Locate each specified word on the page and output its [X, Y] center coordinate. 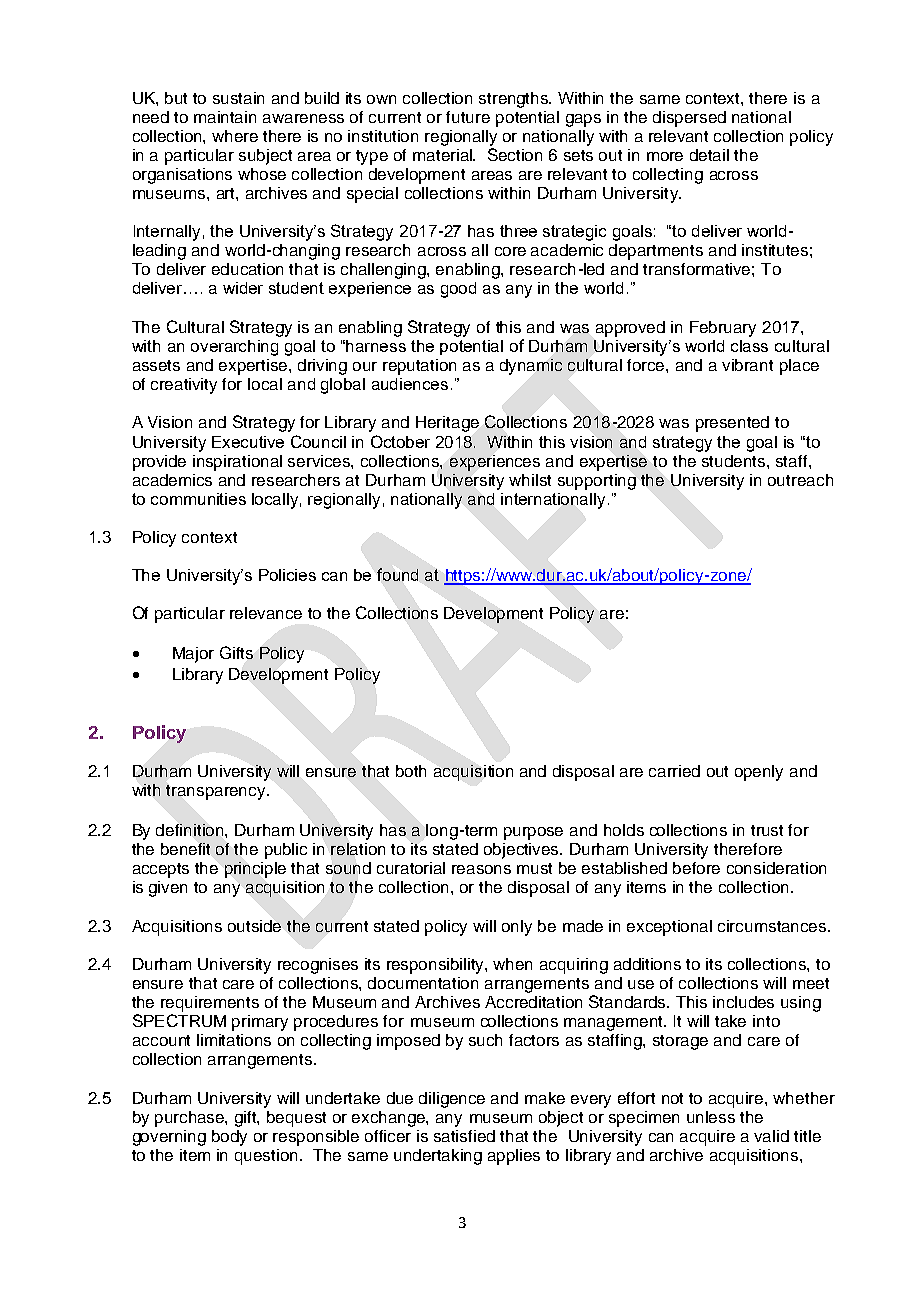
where [235, 136]
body [229, 1138]
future [468, 117]
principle [255, 870]
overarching [234, 348]
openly [759, 773]
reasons [481, 869]
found [397, 574]
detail [709, 155]
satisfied [464, 1136]
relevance [266, 613]
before [696, 868]
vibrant [747, 365]
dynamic [531, 367]
